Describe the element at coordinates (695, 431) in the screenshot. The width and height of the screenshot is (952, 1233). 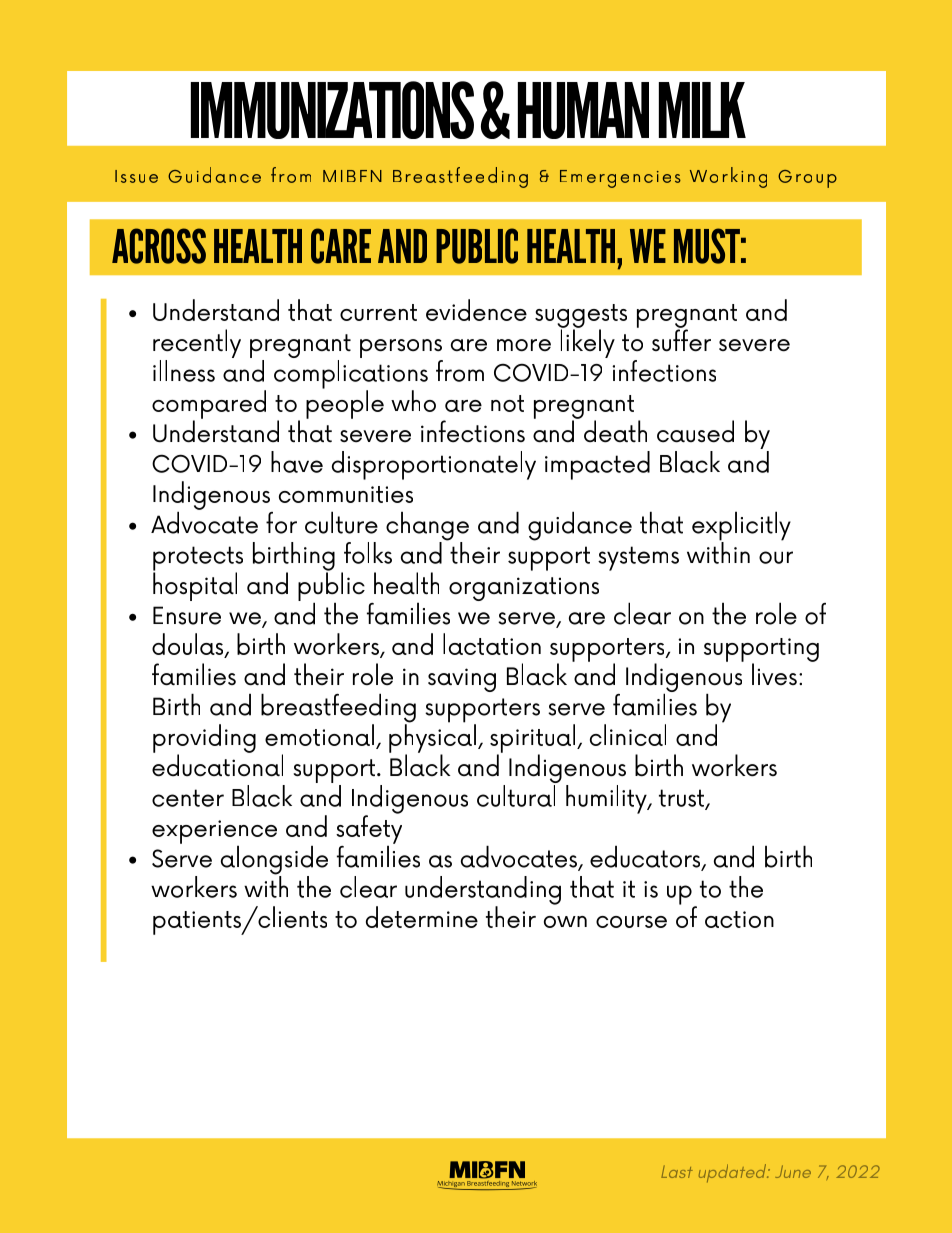
I see `caused` at that location.
